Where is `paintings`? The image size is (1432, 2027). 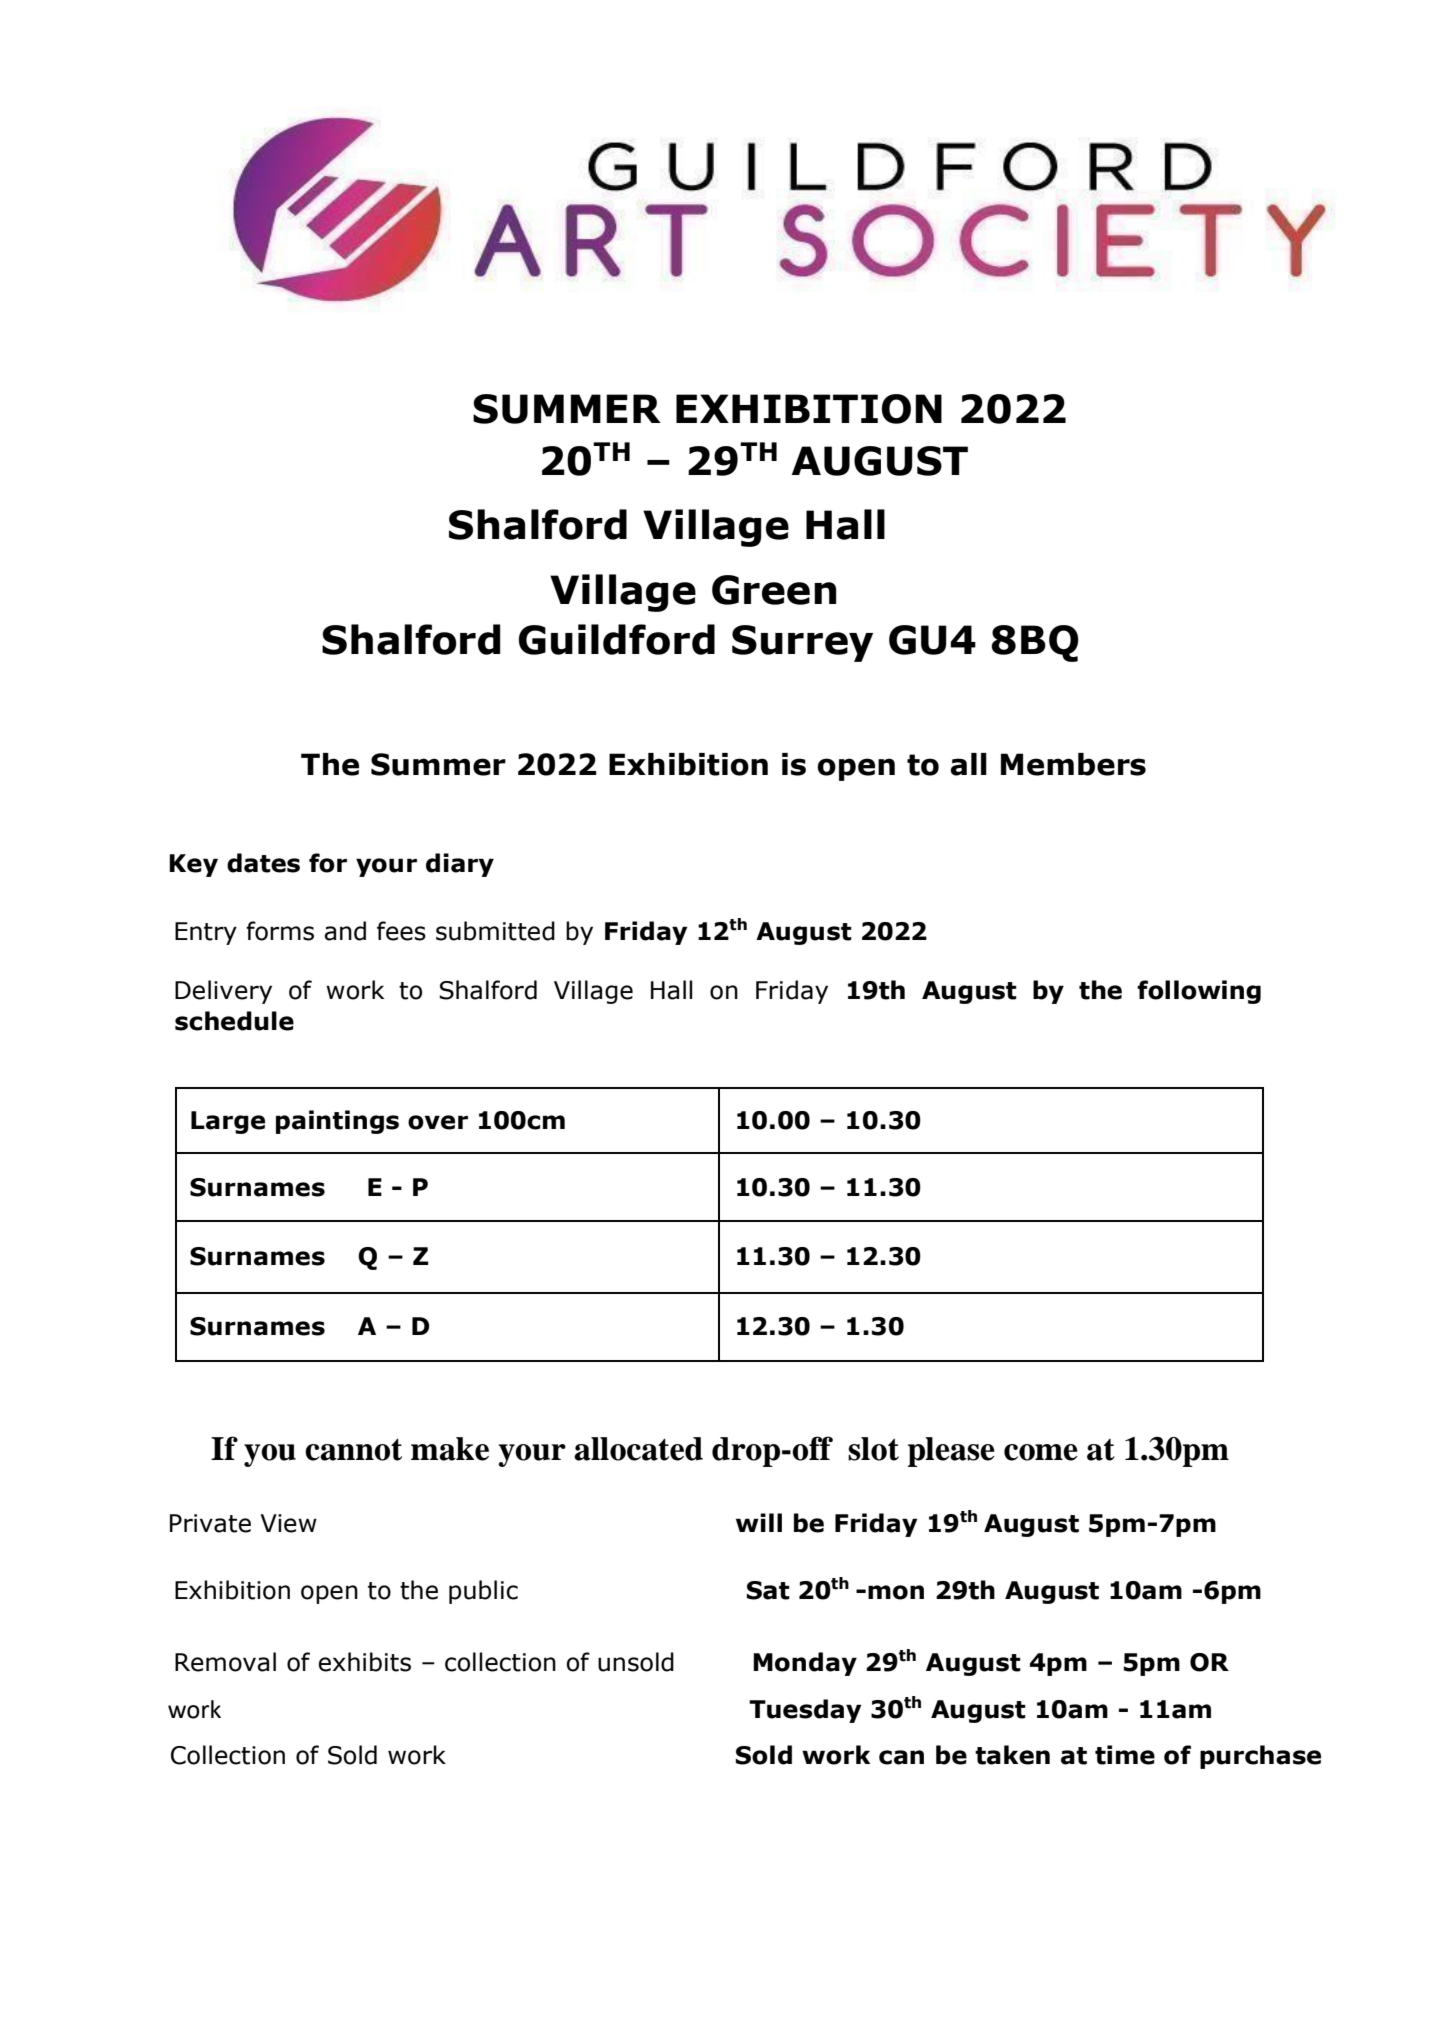 paintings is located at coordinates (337, 1122).
